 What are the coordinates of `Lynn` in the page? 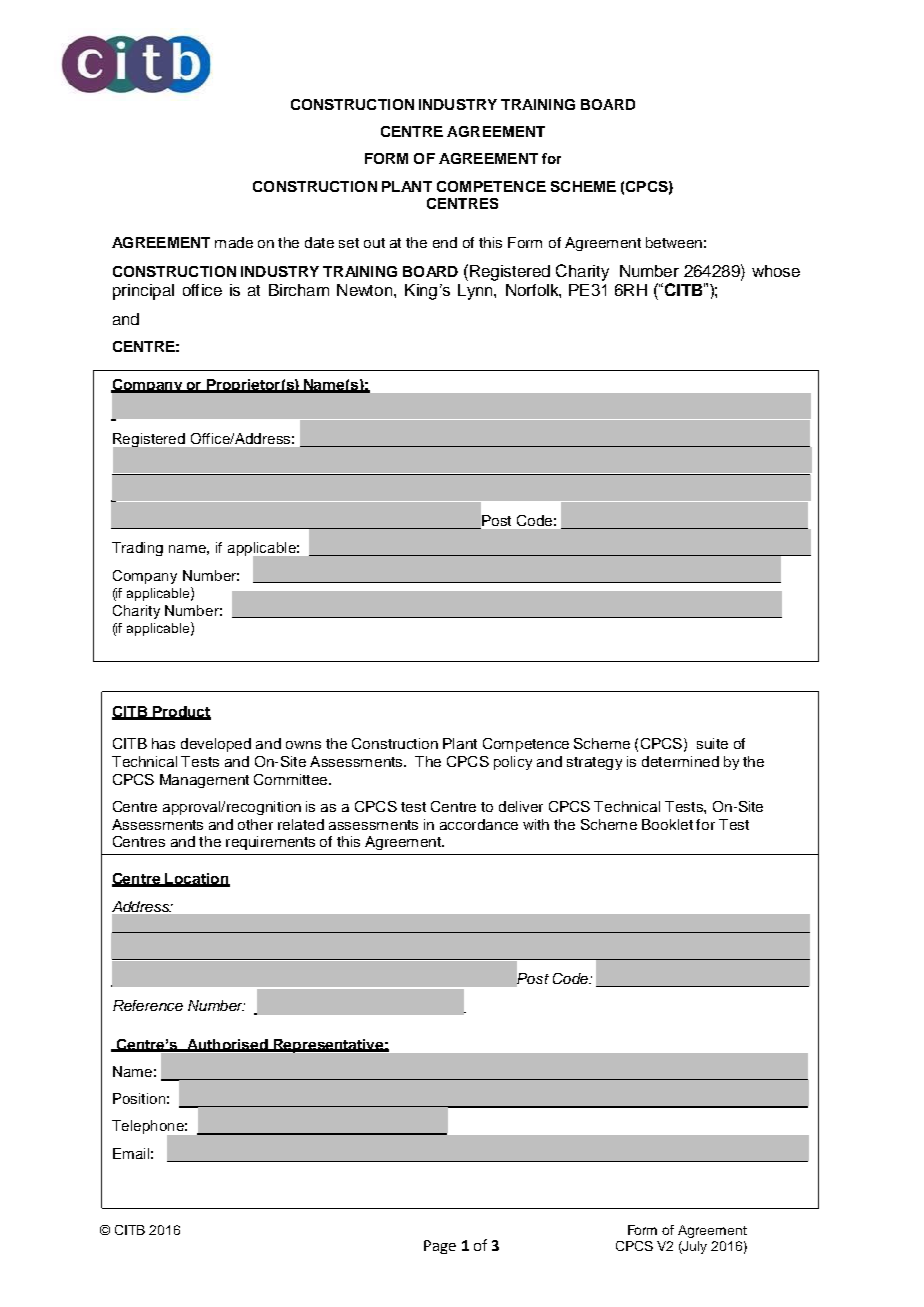 It's located at (476, 292).
